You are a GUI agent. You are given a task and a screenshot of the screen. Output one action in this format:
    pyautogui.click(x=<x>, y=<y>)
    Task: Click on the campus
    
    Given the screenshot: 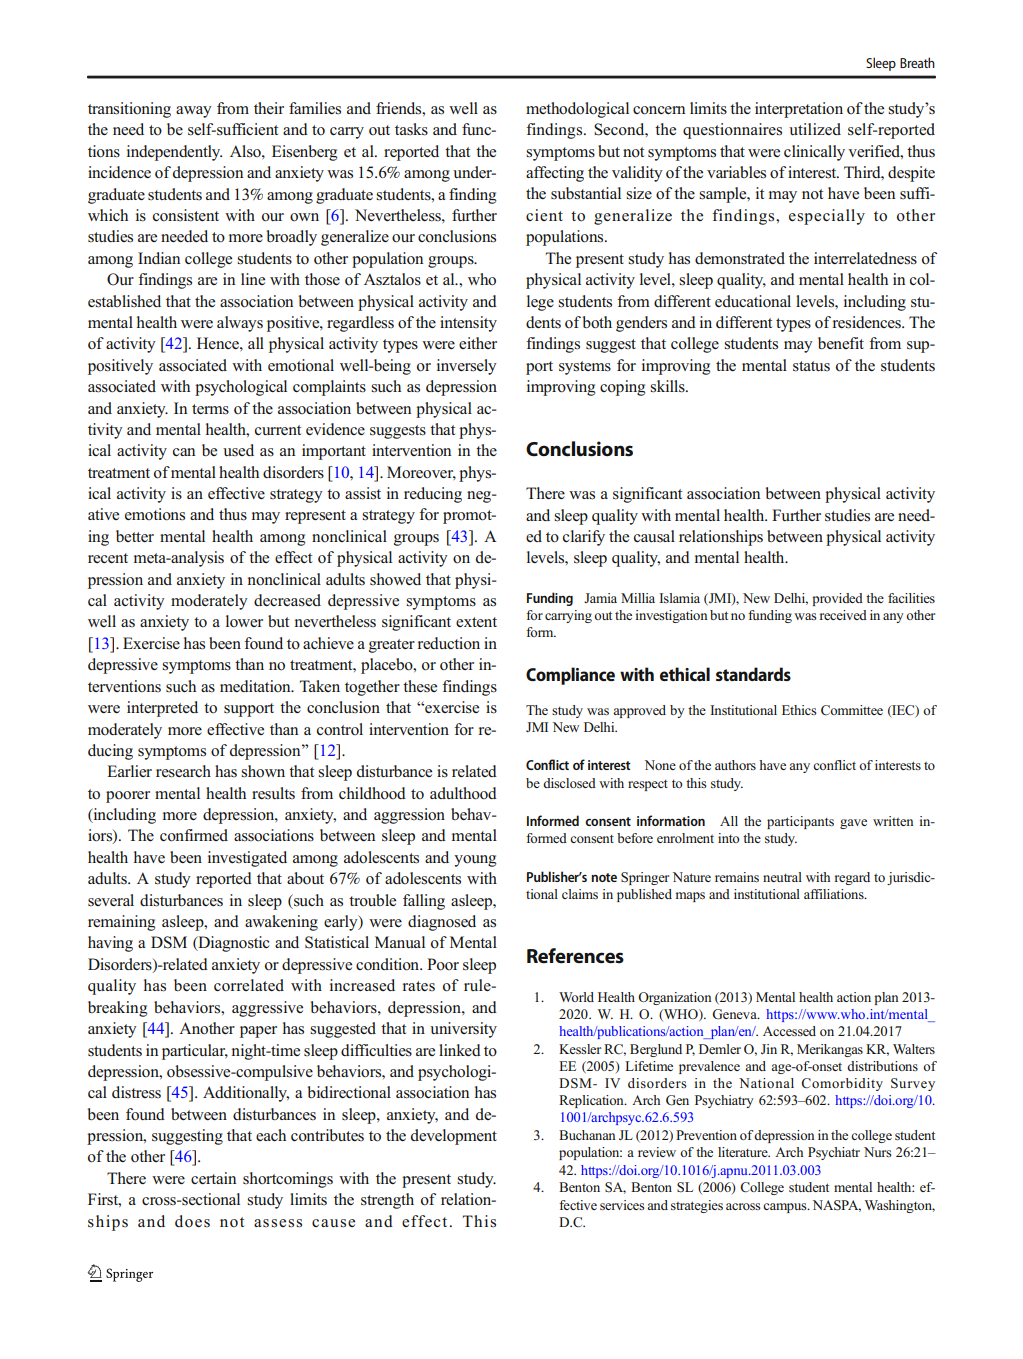 What is the action you would take?
    pyautogui.click(x=786, y=1208)
